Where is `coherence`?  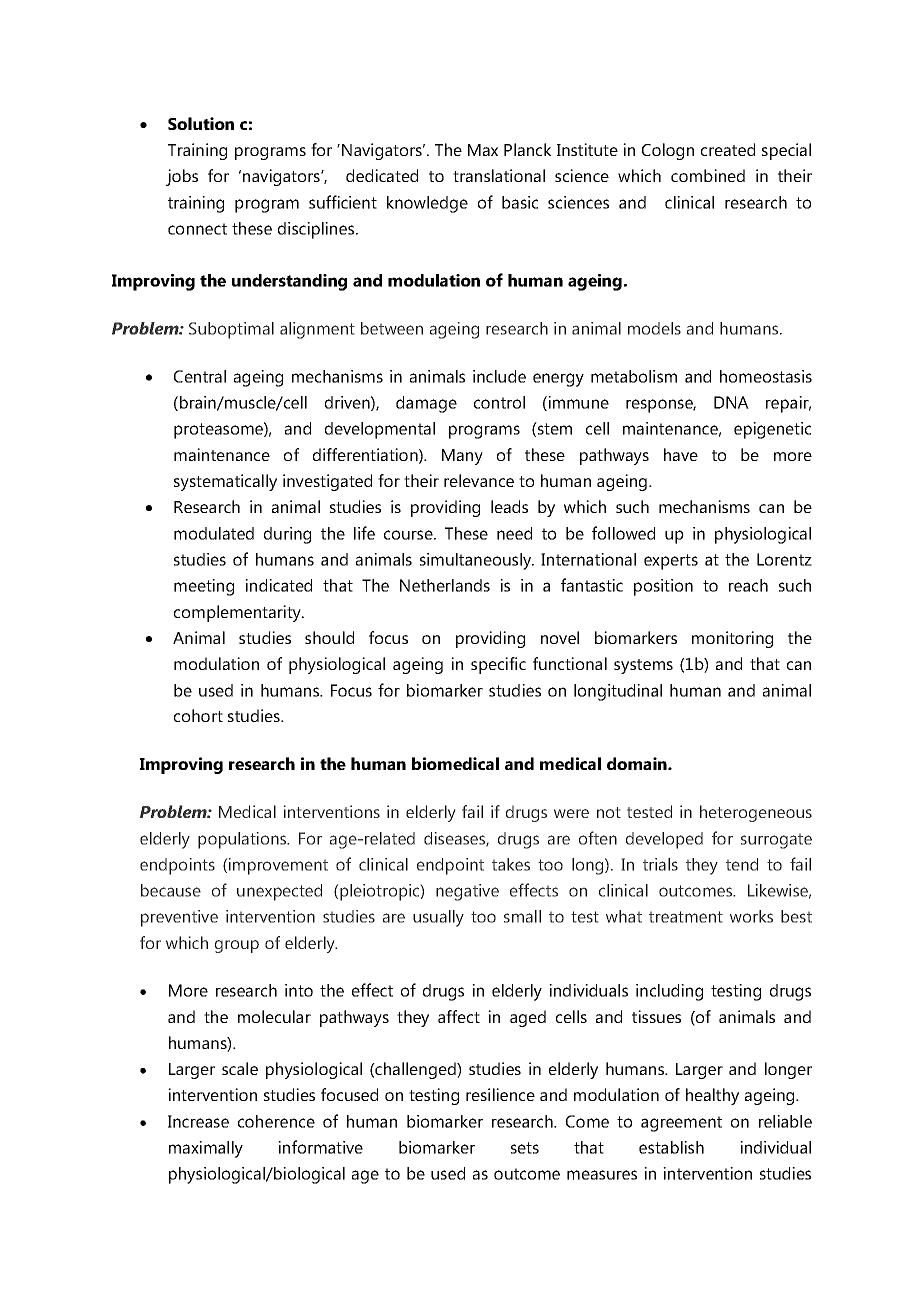 coherence is located at coordinates (276, 1121).
